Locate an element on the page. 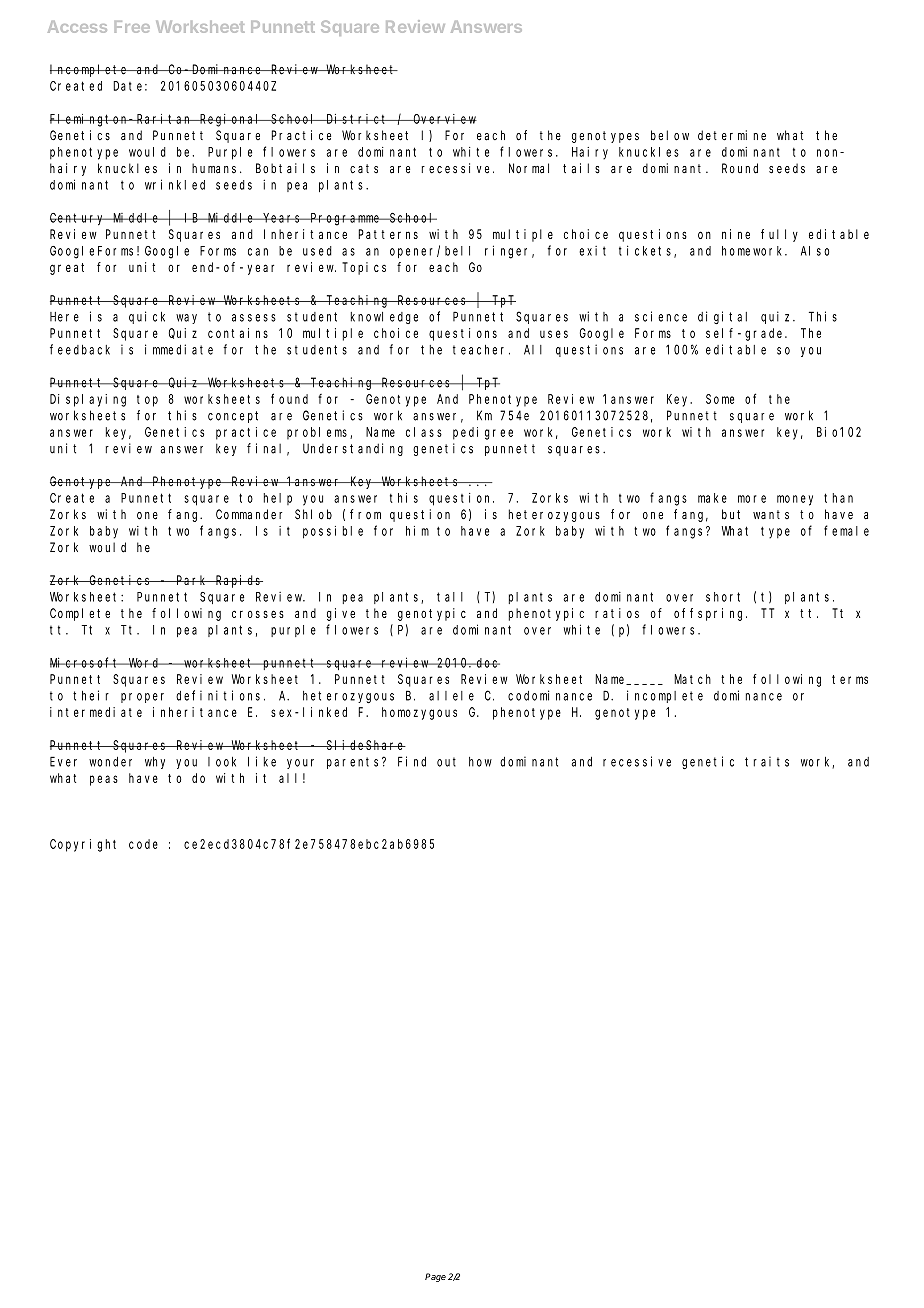 The image size is (924, 1308). Free is located at coordinates (132, 27).
